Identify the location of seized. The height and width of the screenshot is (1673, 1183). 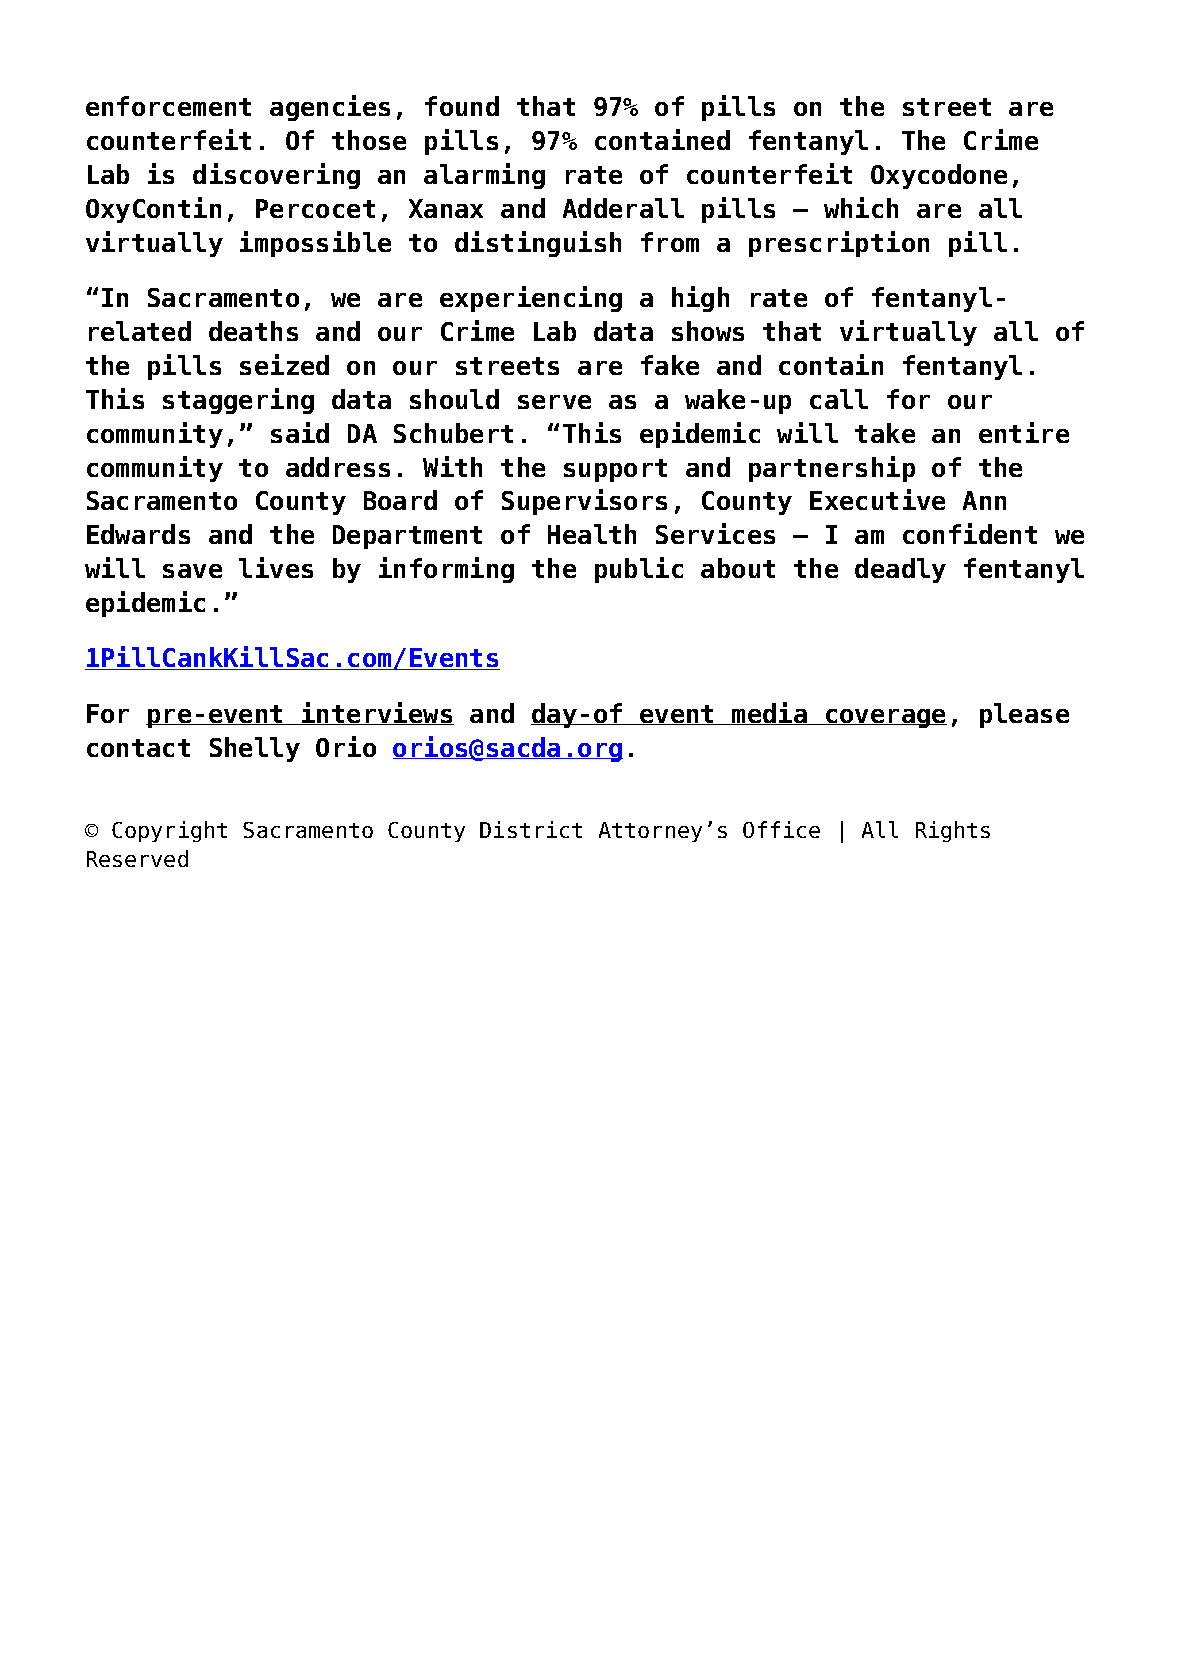
(284, 364).
